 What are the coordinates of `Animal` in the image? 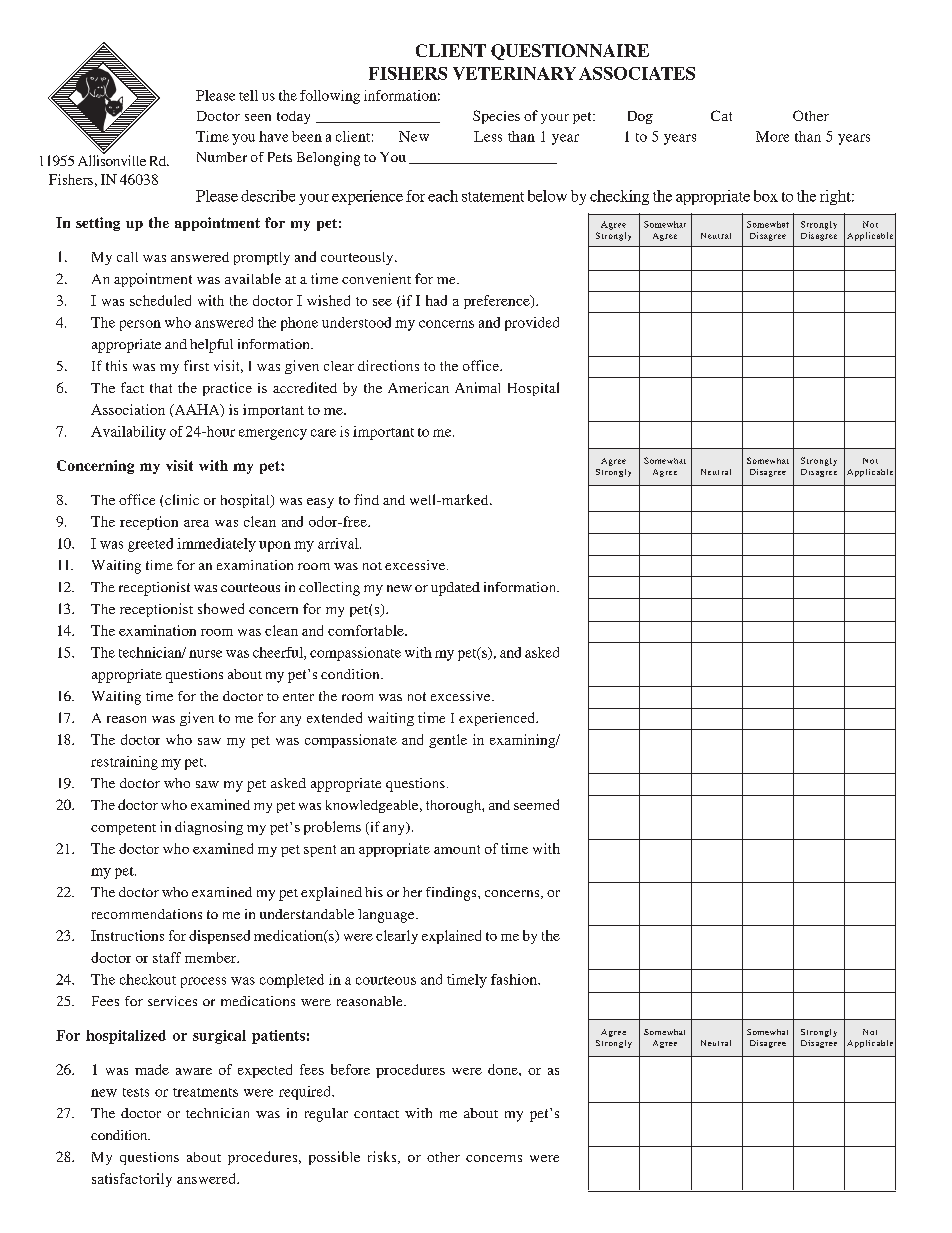 It's located at (477, 387).
